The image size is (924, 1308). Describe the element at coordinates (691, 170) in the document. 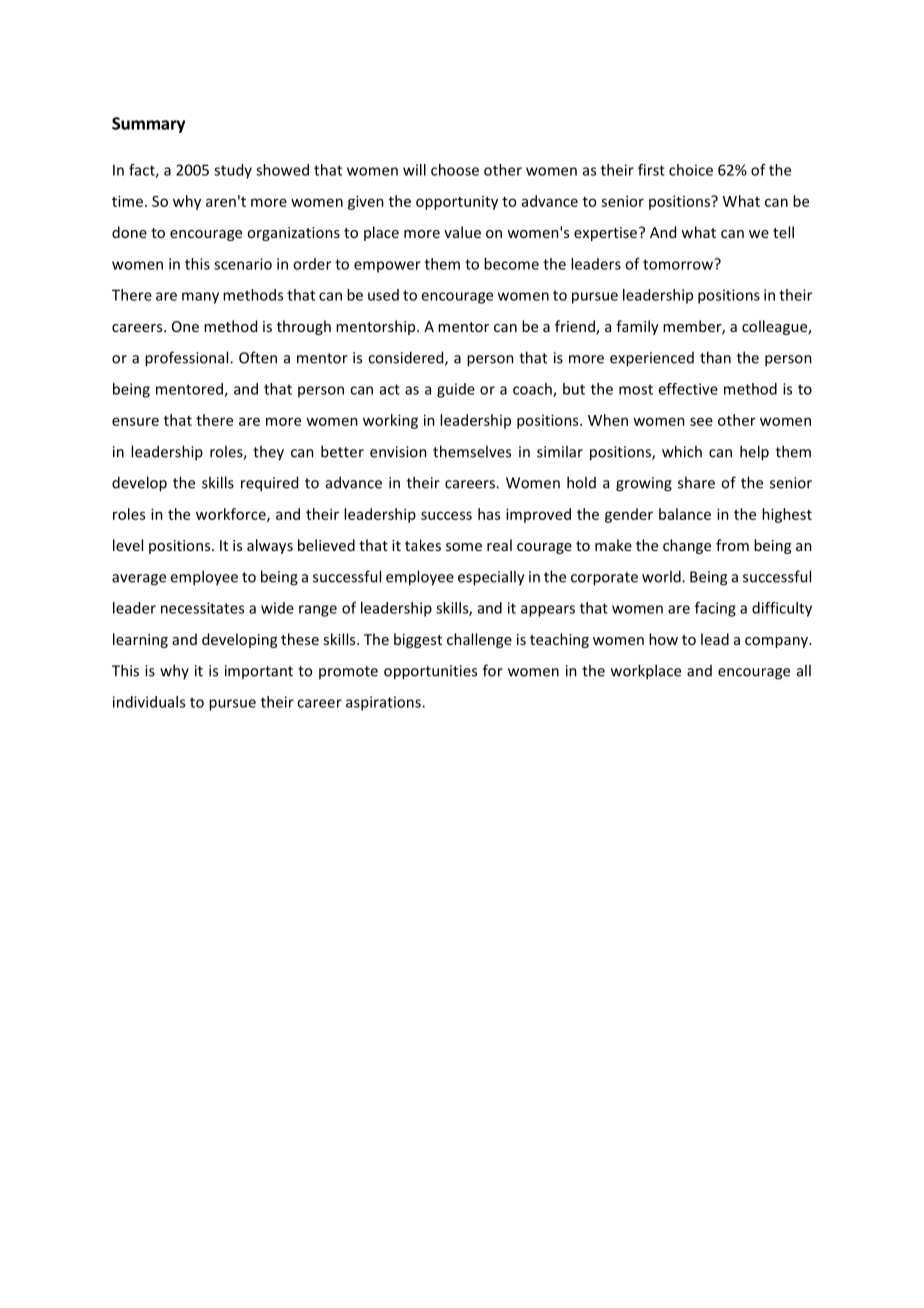

I see `choice` at that location.
